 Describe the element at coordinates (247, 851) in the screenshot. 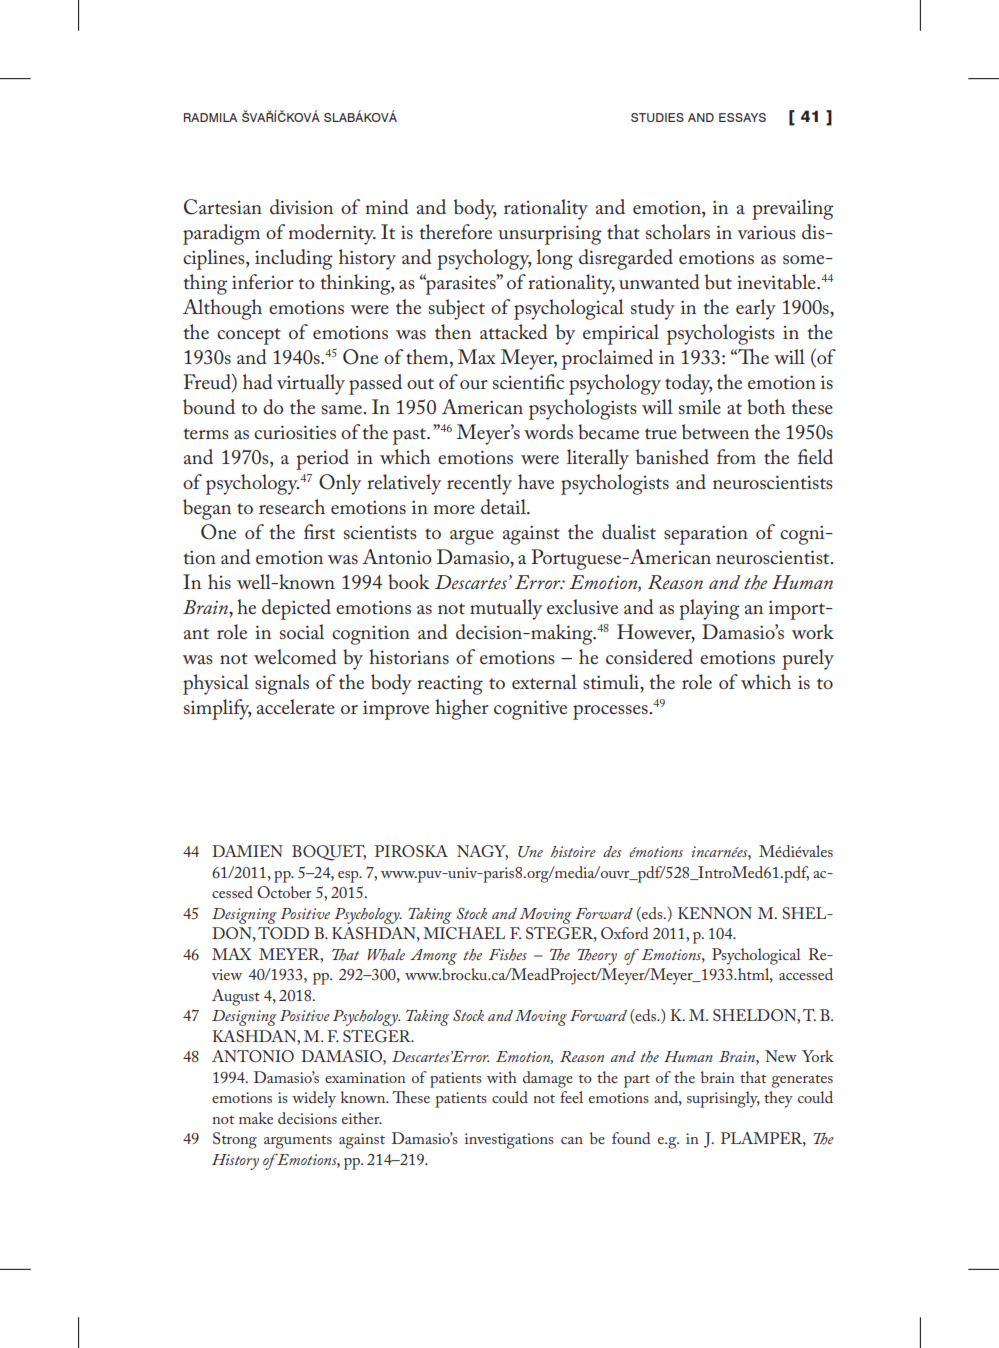

I see `DAMIEN` at that location.
